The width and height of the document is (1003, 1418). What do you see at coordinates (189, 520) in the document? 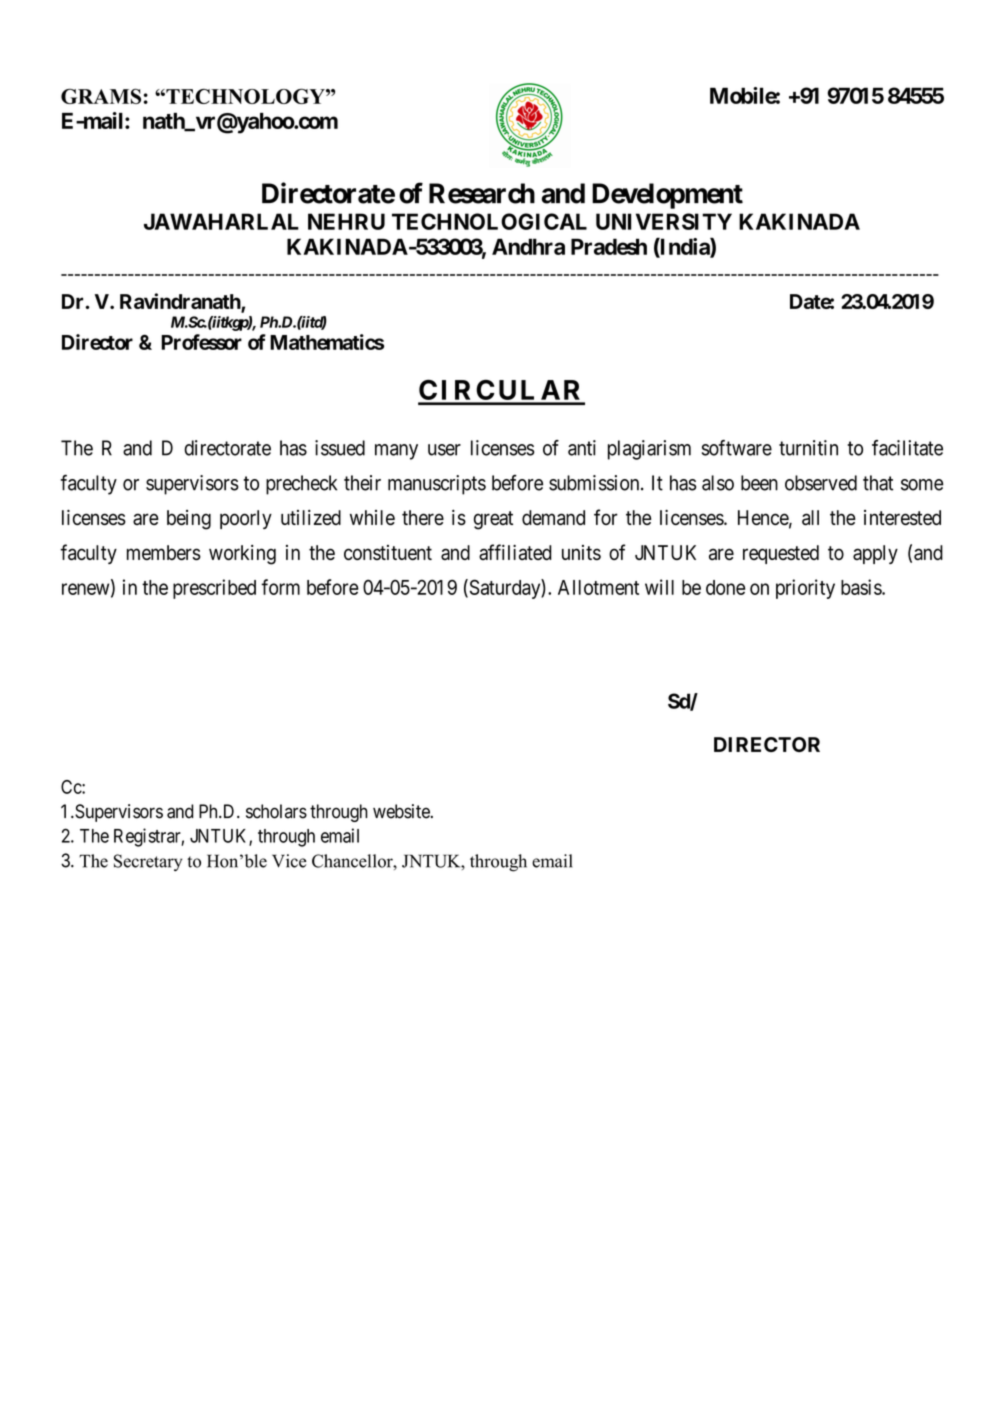
I see `being` at bounding box center [189, 520].
